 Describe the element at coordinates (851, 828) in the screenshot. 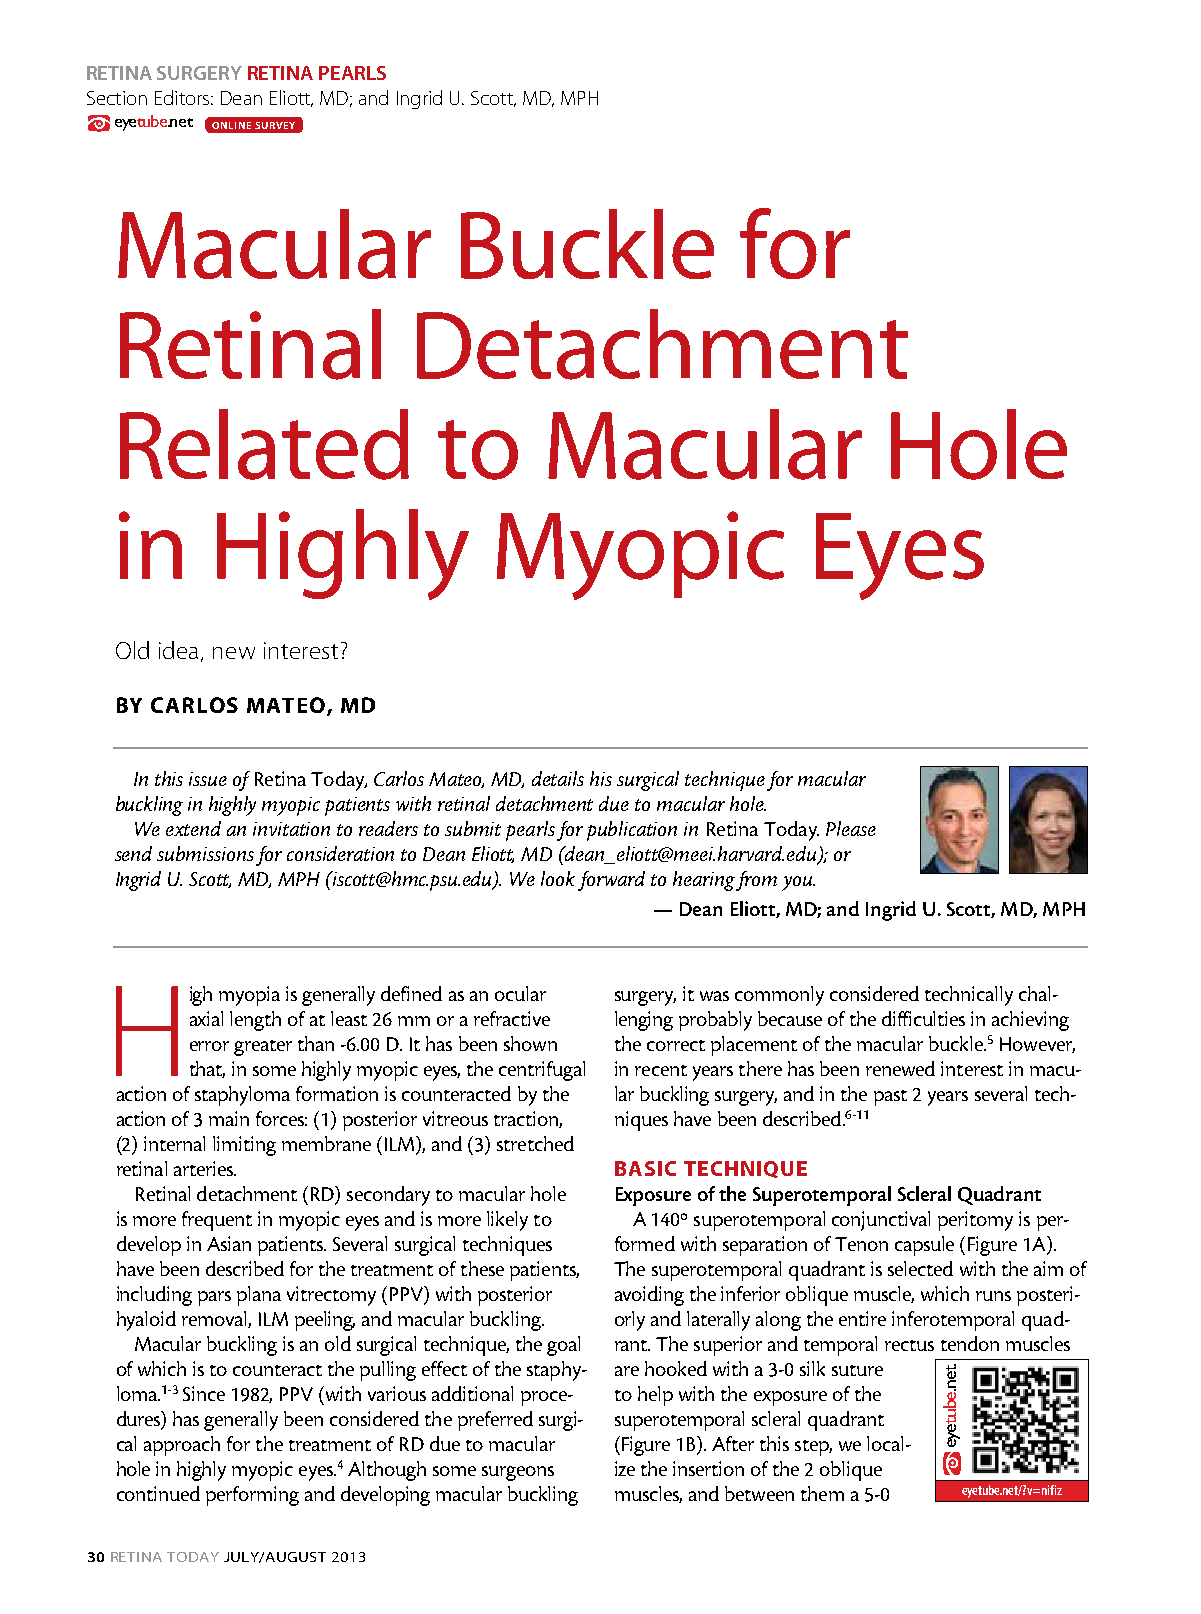

I see `Please` at that location.
